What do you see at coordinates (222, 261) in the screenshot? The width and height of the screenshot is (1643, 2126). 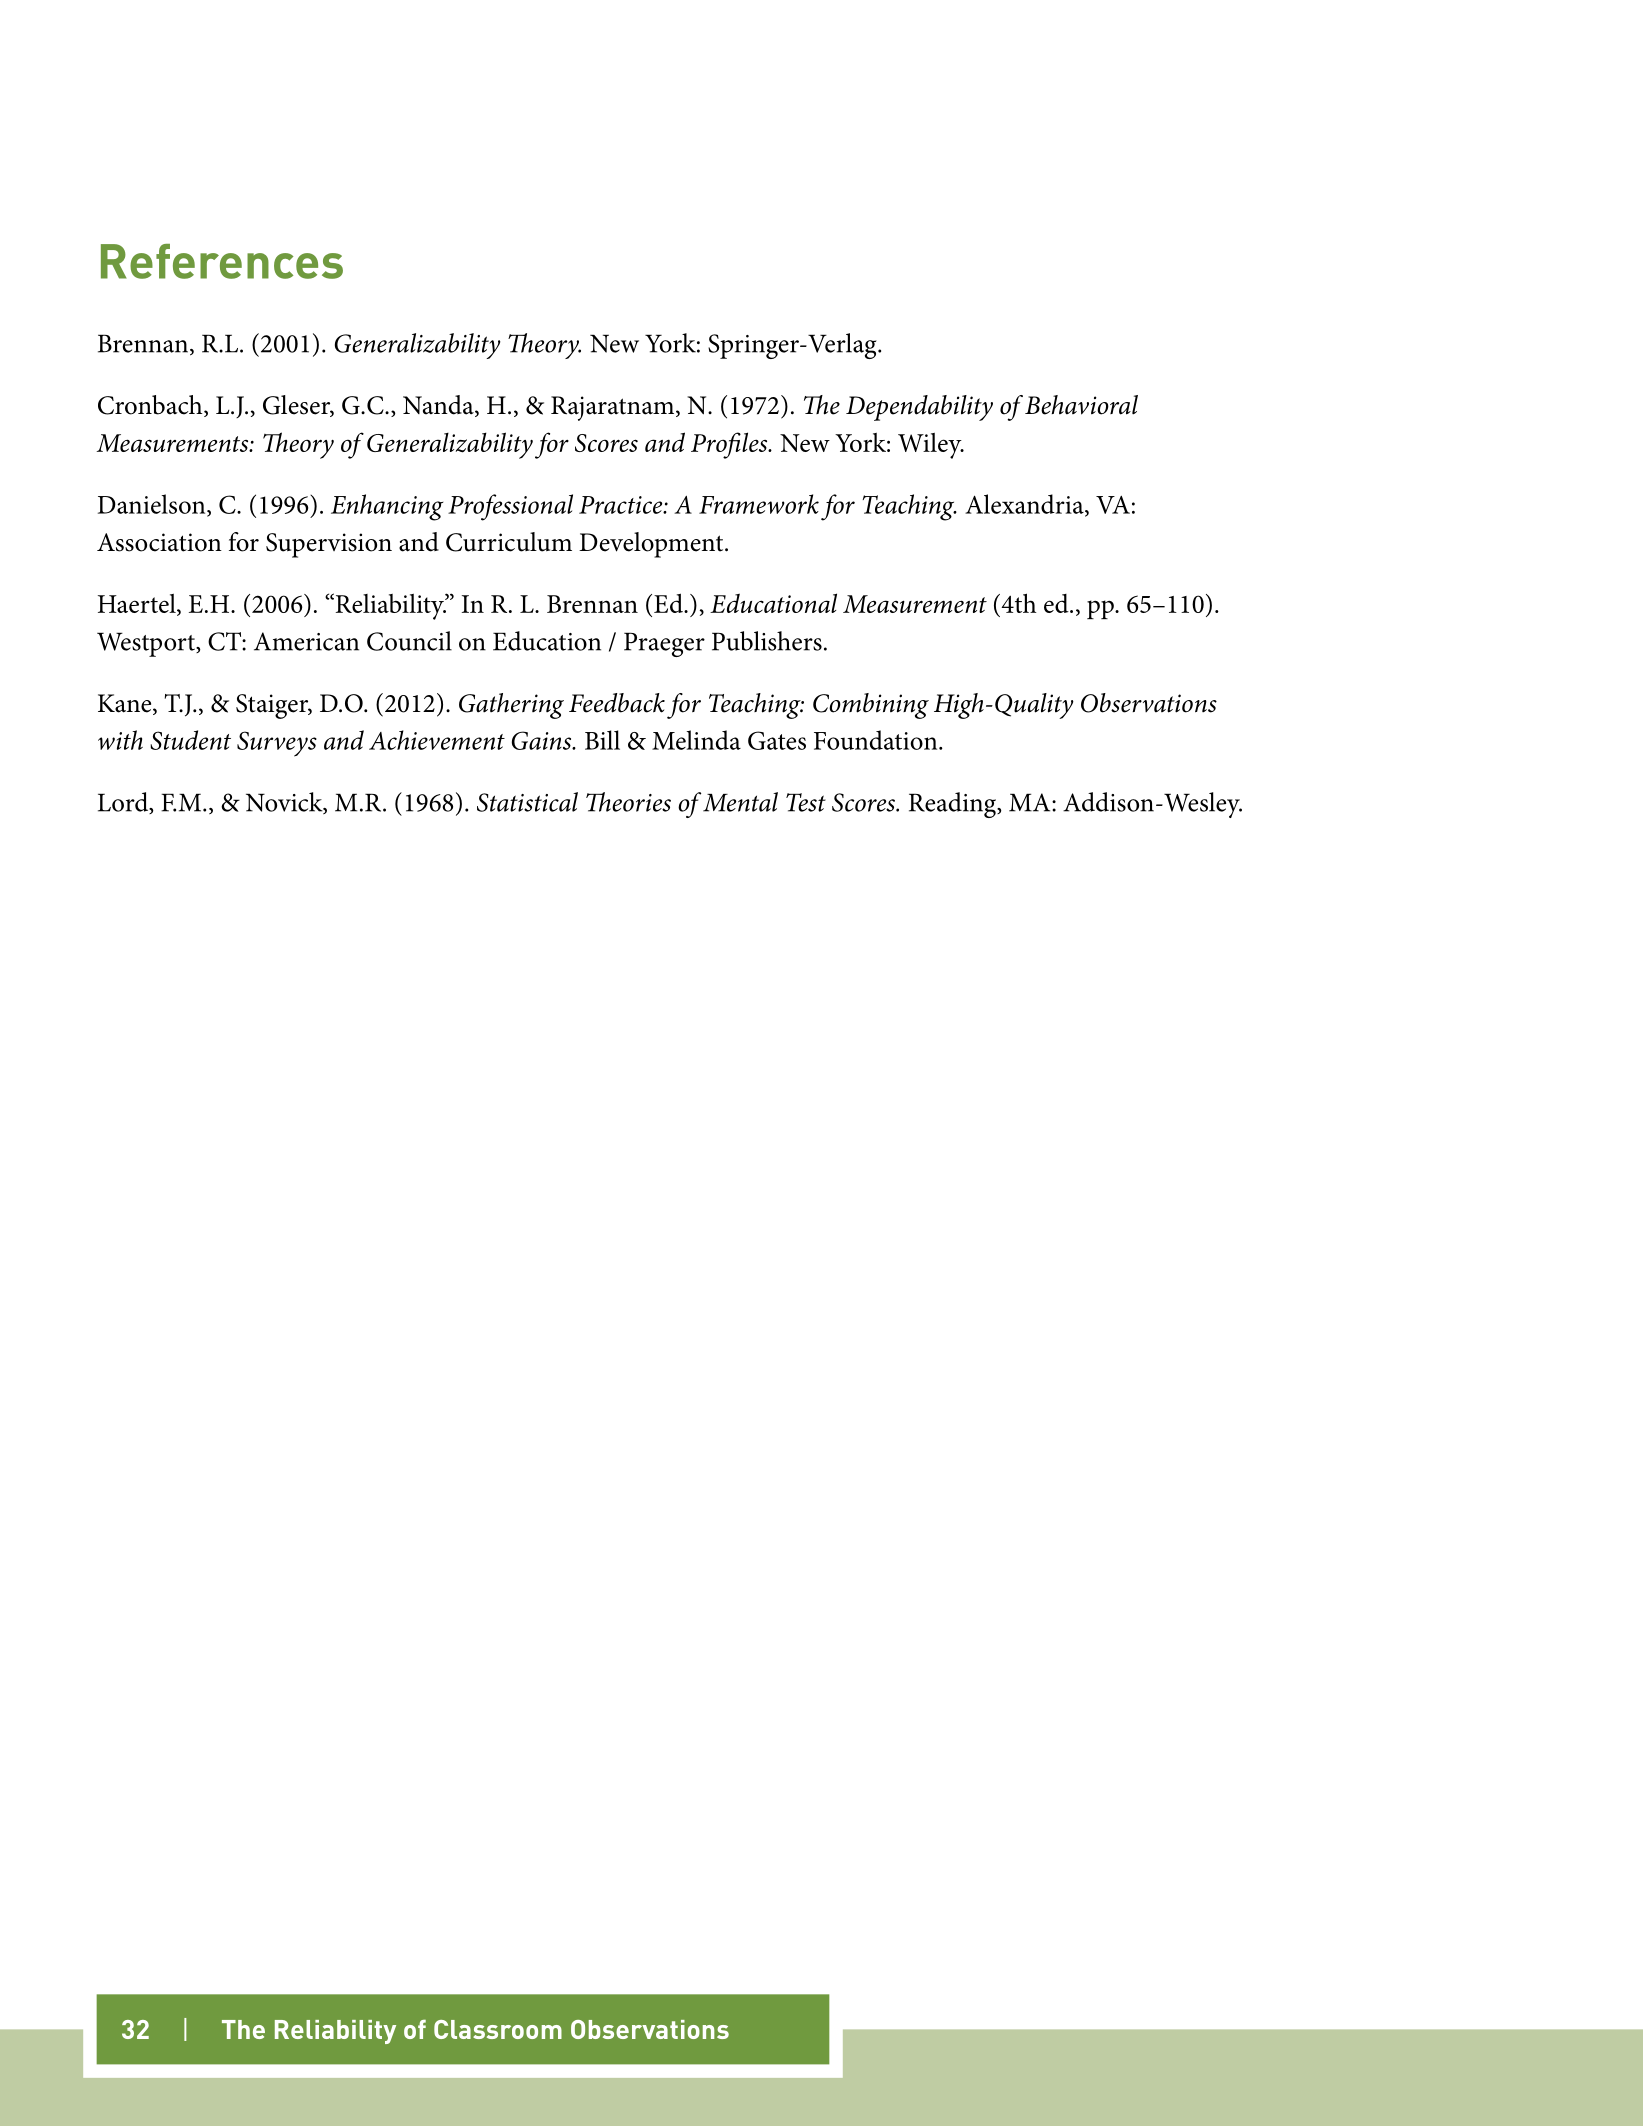 I see `References` at bounding box center [222, 261].
